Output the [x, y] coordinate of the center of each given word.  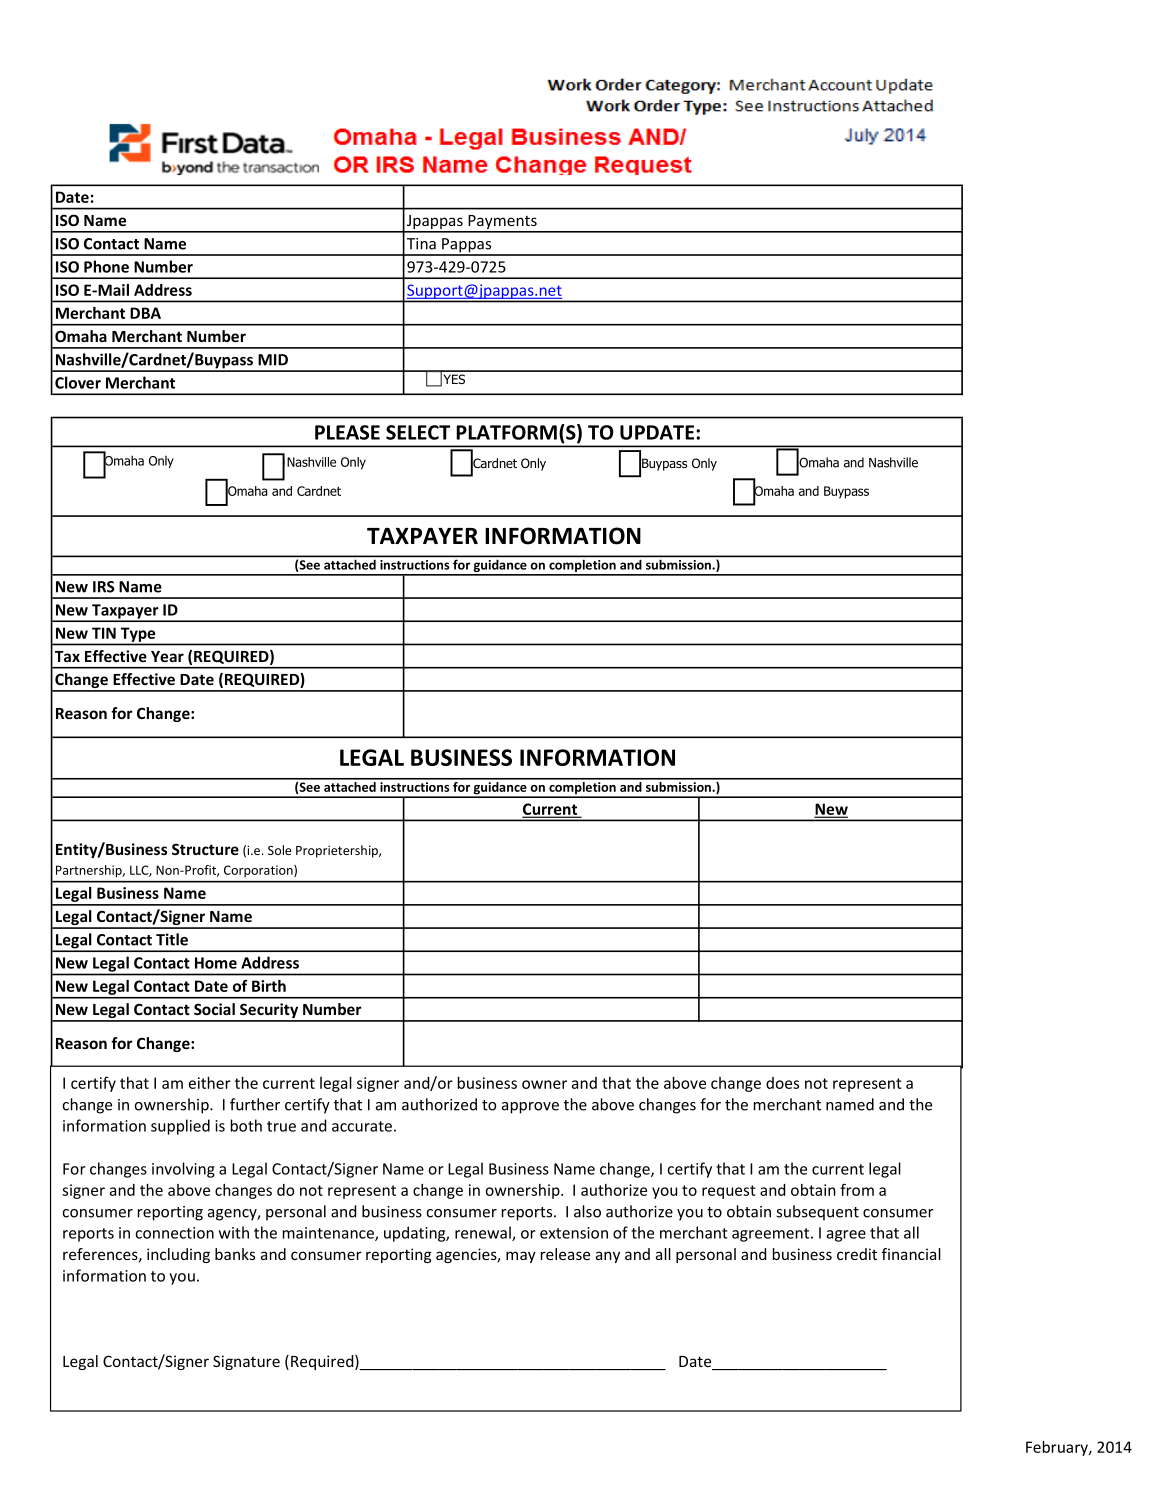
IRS [104, 587]
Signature [246, 1362]
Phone [106, 266]
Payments [502, 223]
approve [530, 1108]
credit [857, 1254]
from [857, 1189]
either [210, 1082]
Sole [279, 850]
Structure [205, 849]
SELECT [418, 432]
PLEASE [347, 432]
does [782, 1083]
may [521, 1257]
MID [273, 360]
